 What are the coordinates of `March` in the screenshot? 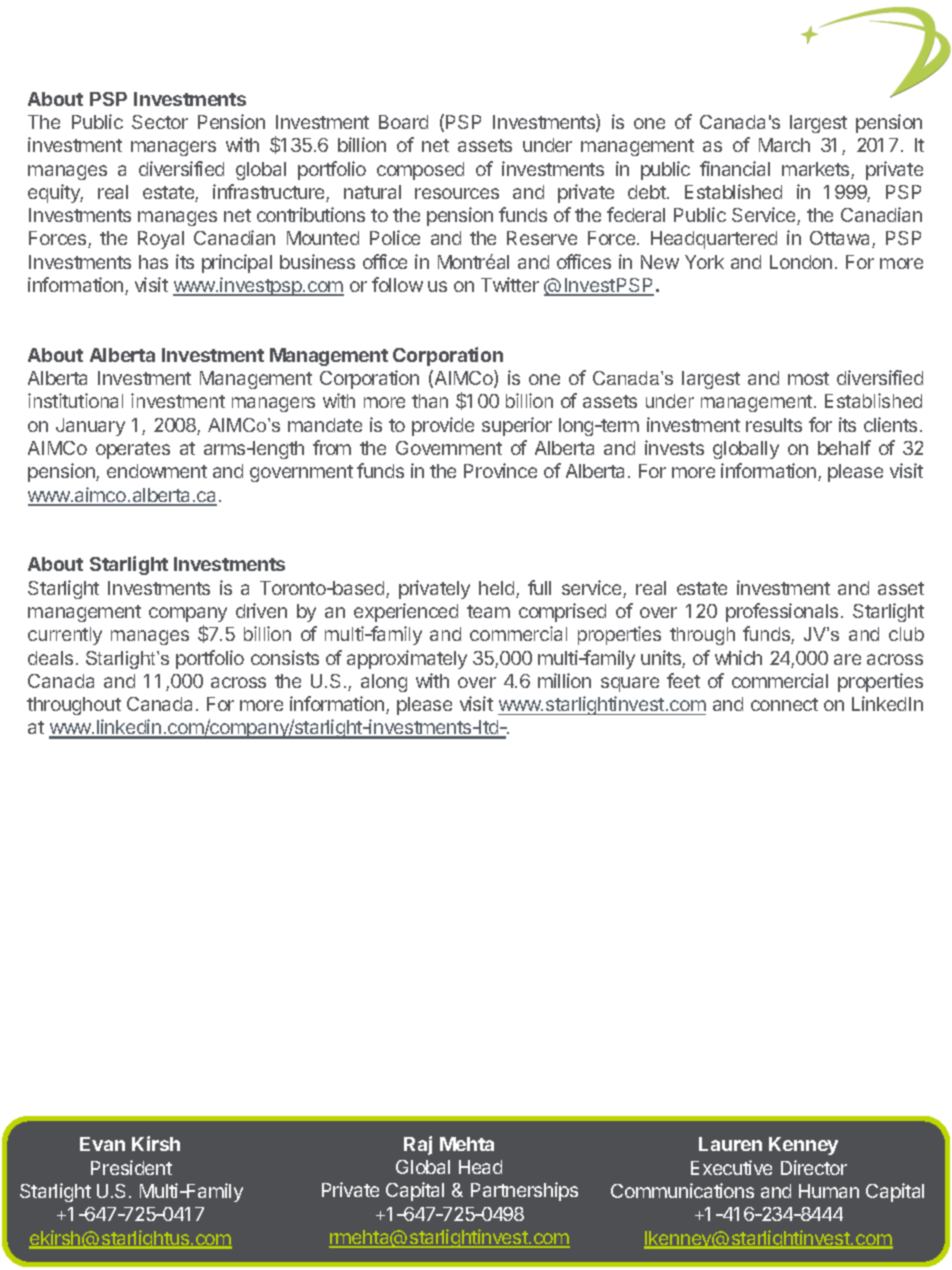 It's located at (784, 145).
